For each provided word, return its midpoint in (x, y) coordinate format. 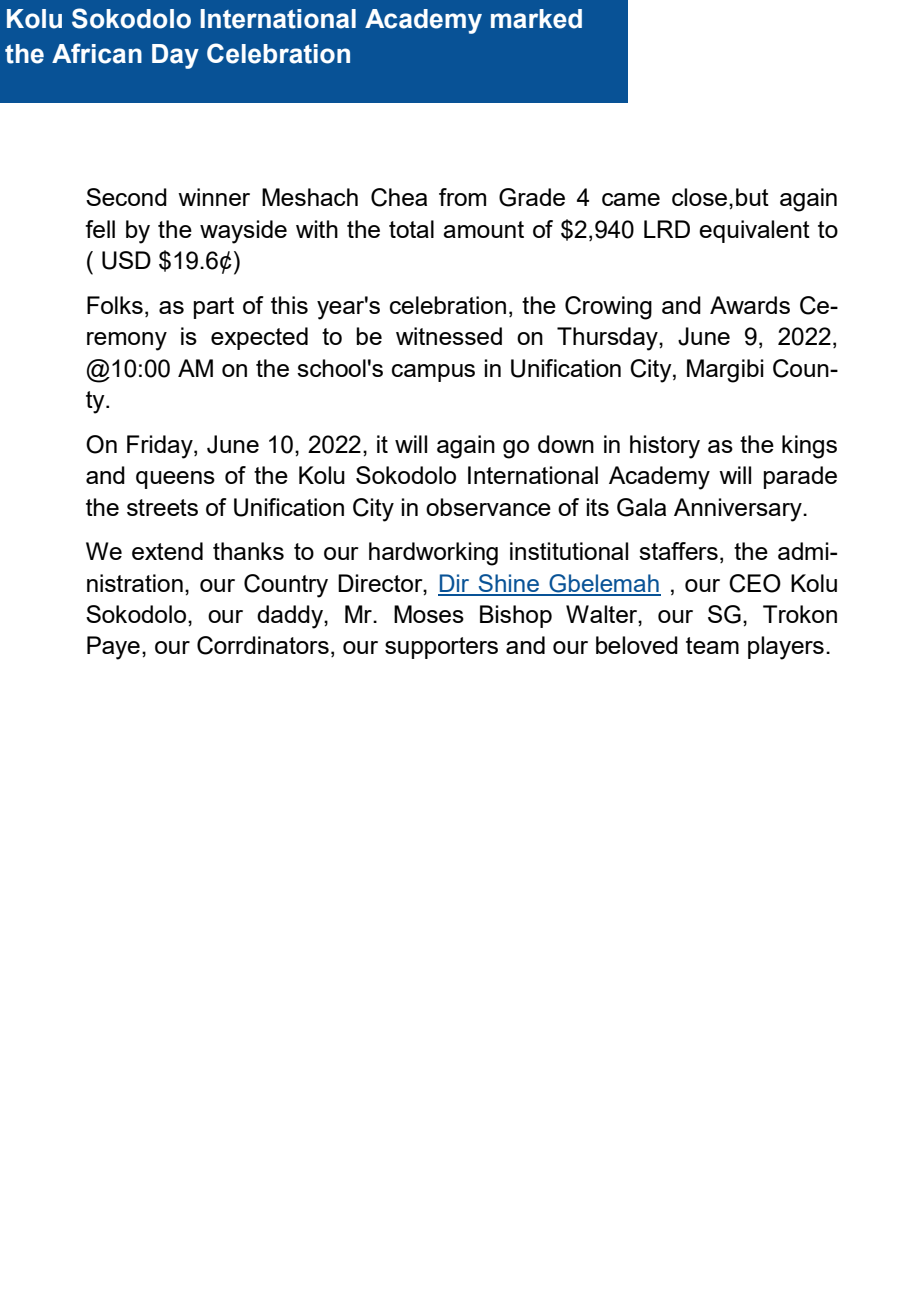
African (97, 53)
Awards (750, 305)
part (214, 308)
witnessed (449, 336)
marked (536, 19)
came (631, 199)
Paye (113, 648)
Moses (429, 614)
